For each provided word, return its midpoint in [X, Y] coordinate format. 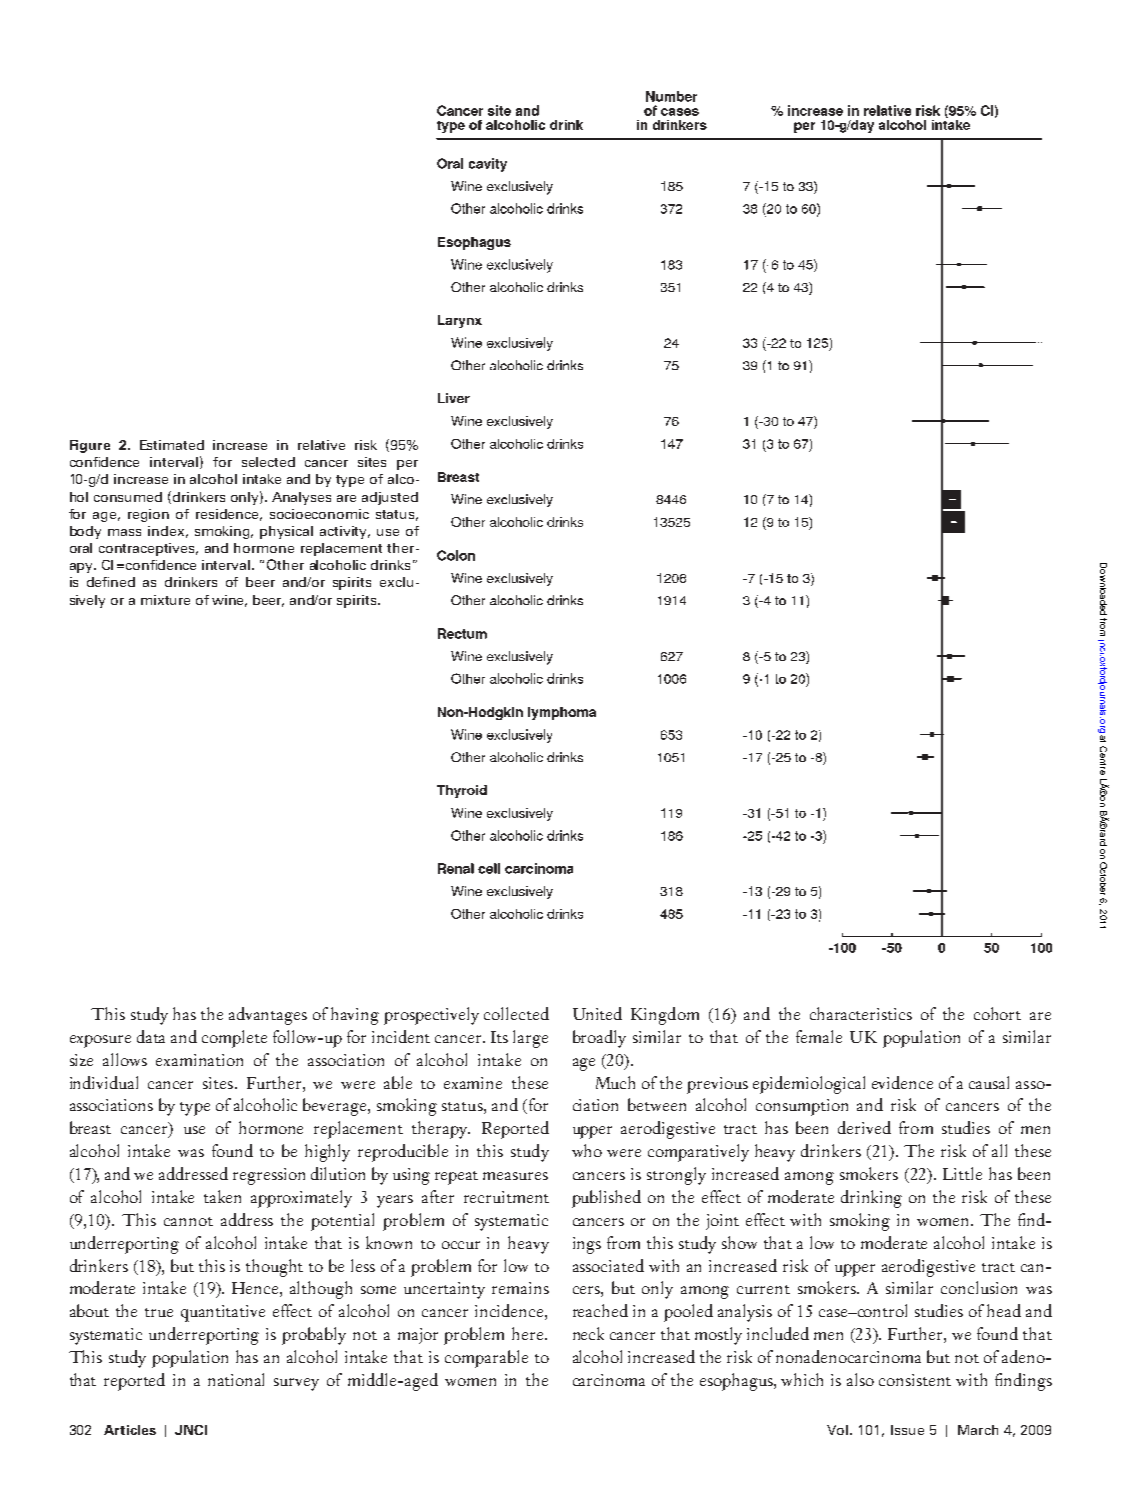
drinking [871, 1199]
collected [516, 1013]
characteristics [861, 1013]
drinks [390, 565]
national [236, 1379]
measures [515, 1176]
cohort [997, 1013]
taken [222, 1196]
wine [229, 601]
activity [345, 532]
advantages [268, 1016]
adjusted [390, 498]
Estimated [172, 445]
